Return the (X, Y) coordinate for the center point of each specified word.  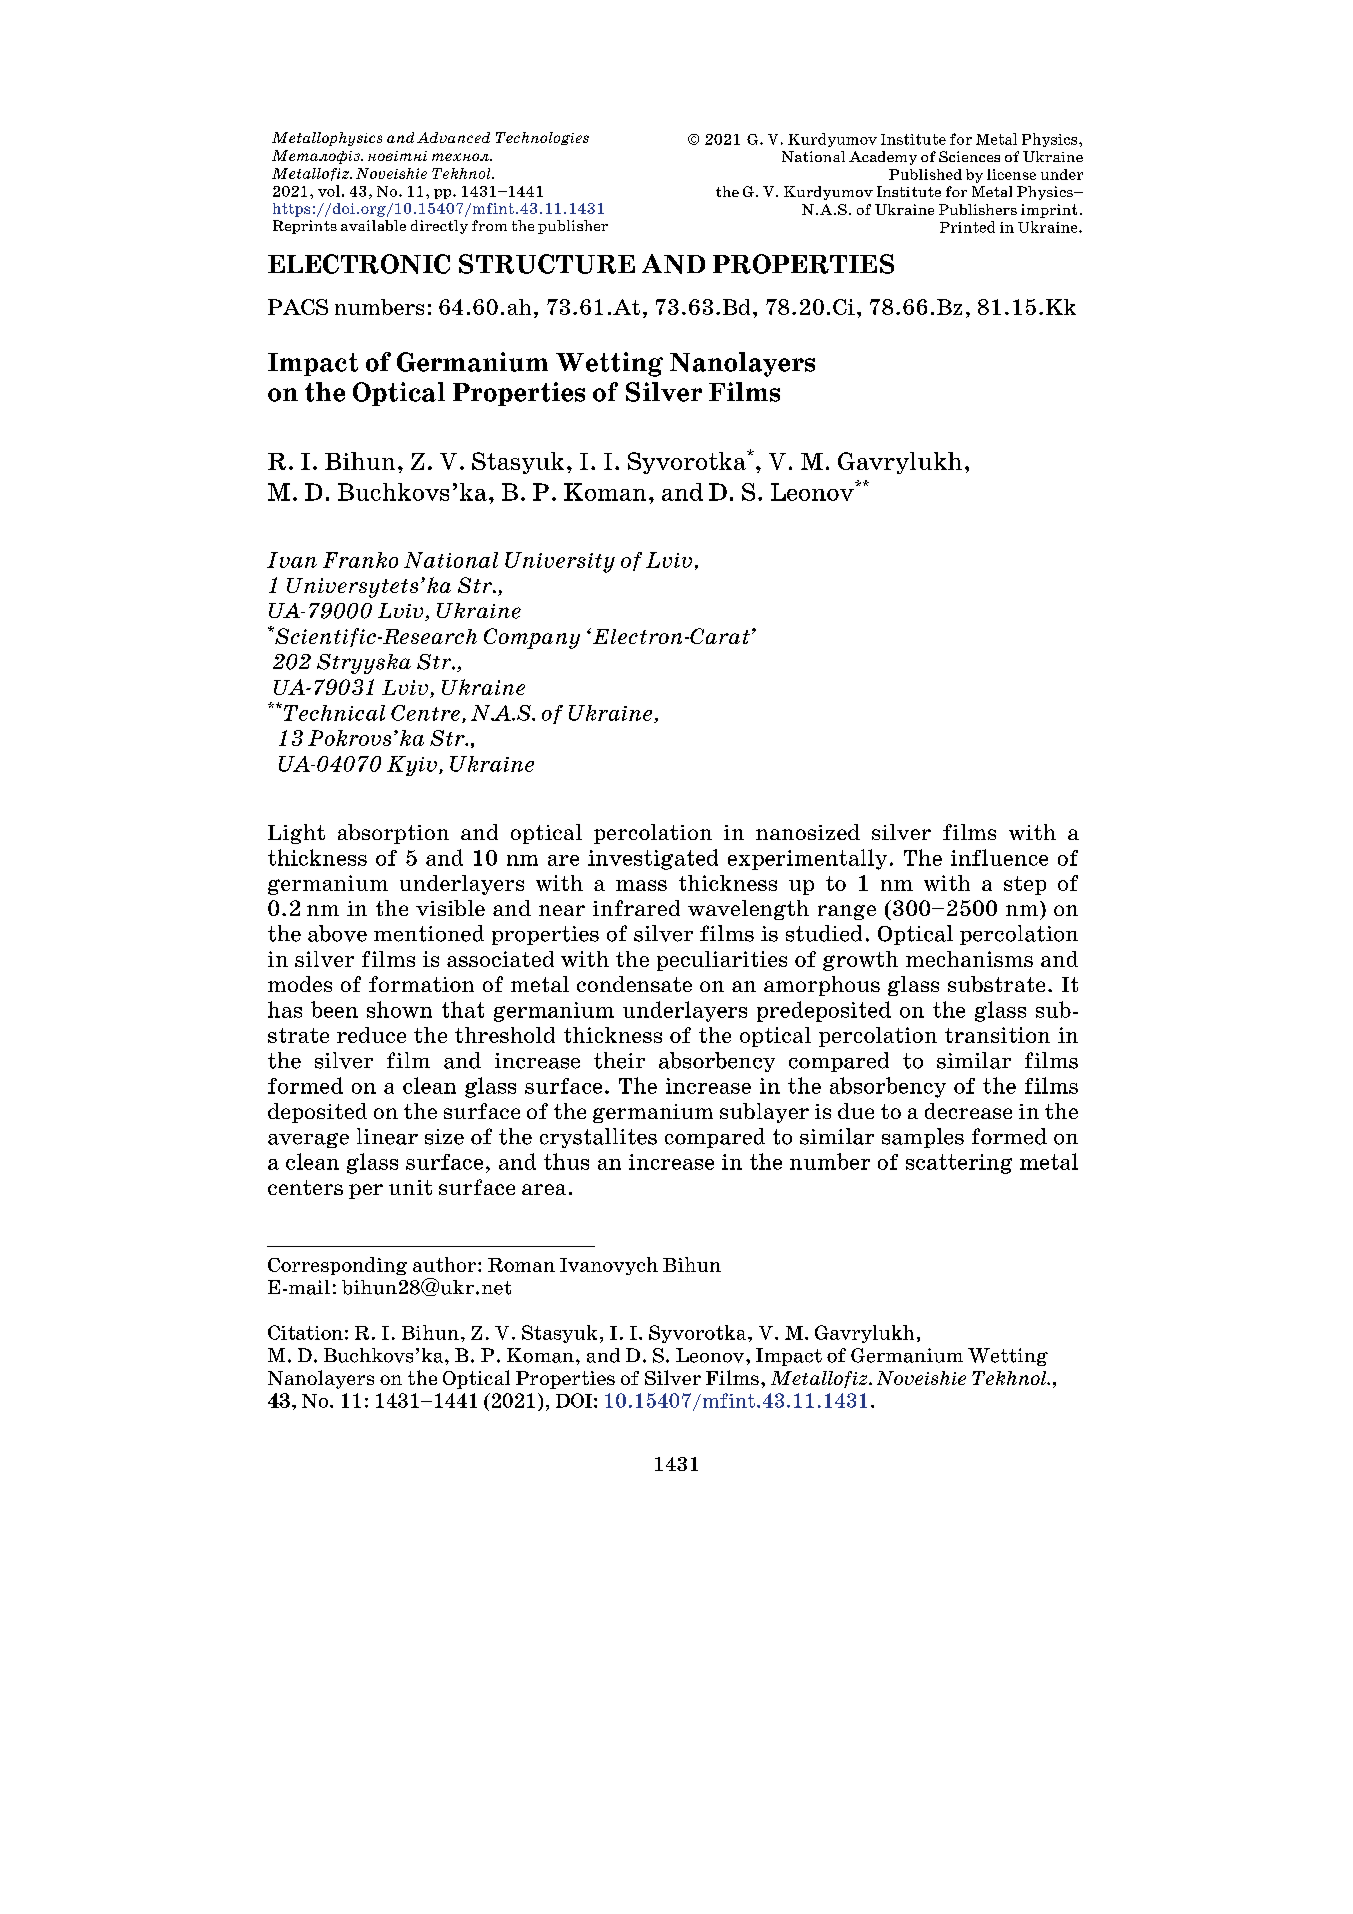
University (560, 562)
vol (329, 191)
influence (999, 857)
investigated (653, 859)
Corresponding (337, 1266)
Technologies (542, 138)
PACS (298, 307)
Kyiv (412, 766)
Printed (967, 227)
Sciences (969, 156)
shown (399, 1009)
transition (997, 1035)
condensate (634, 984)
